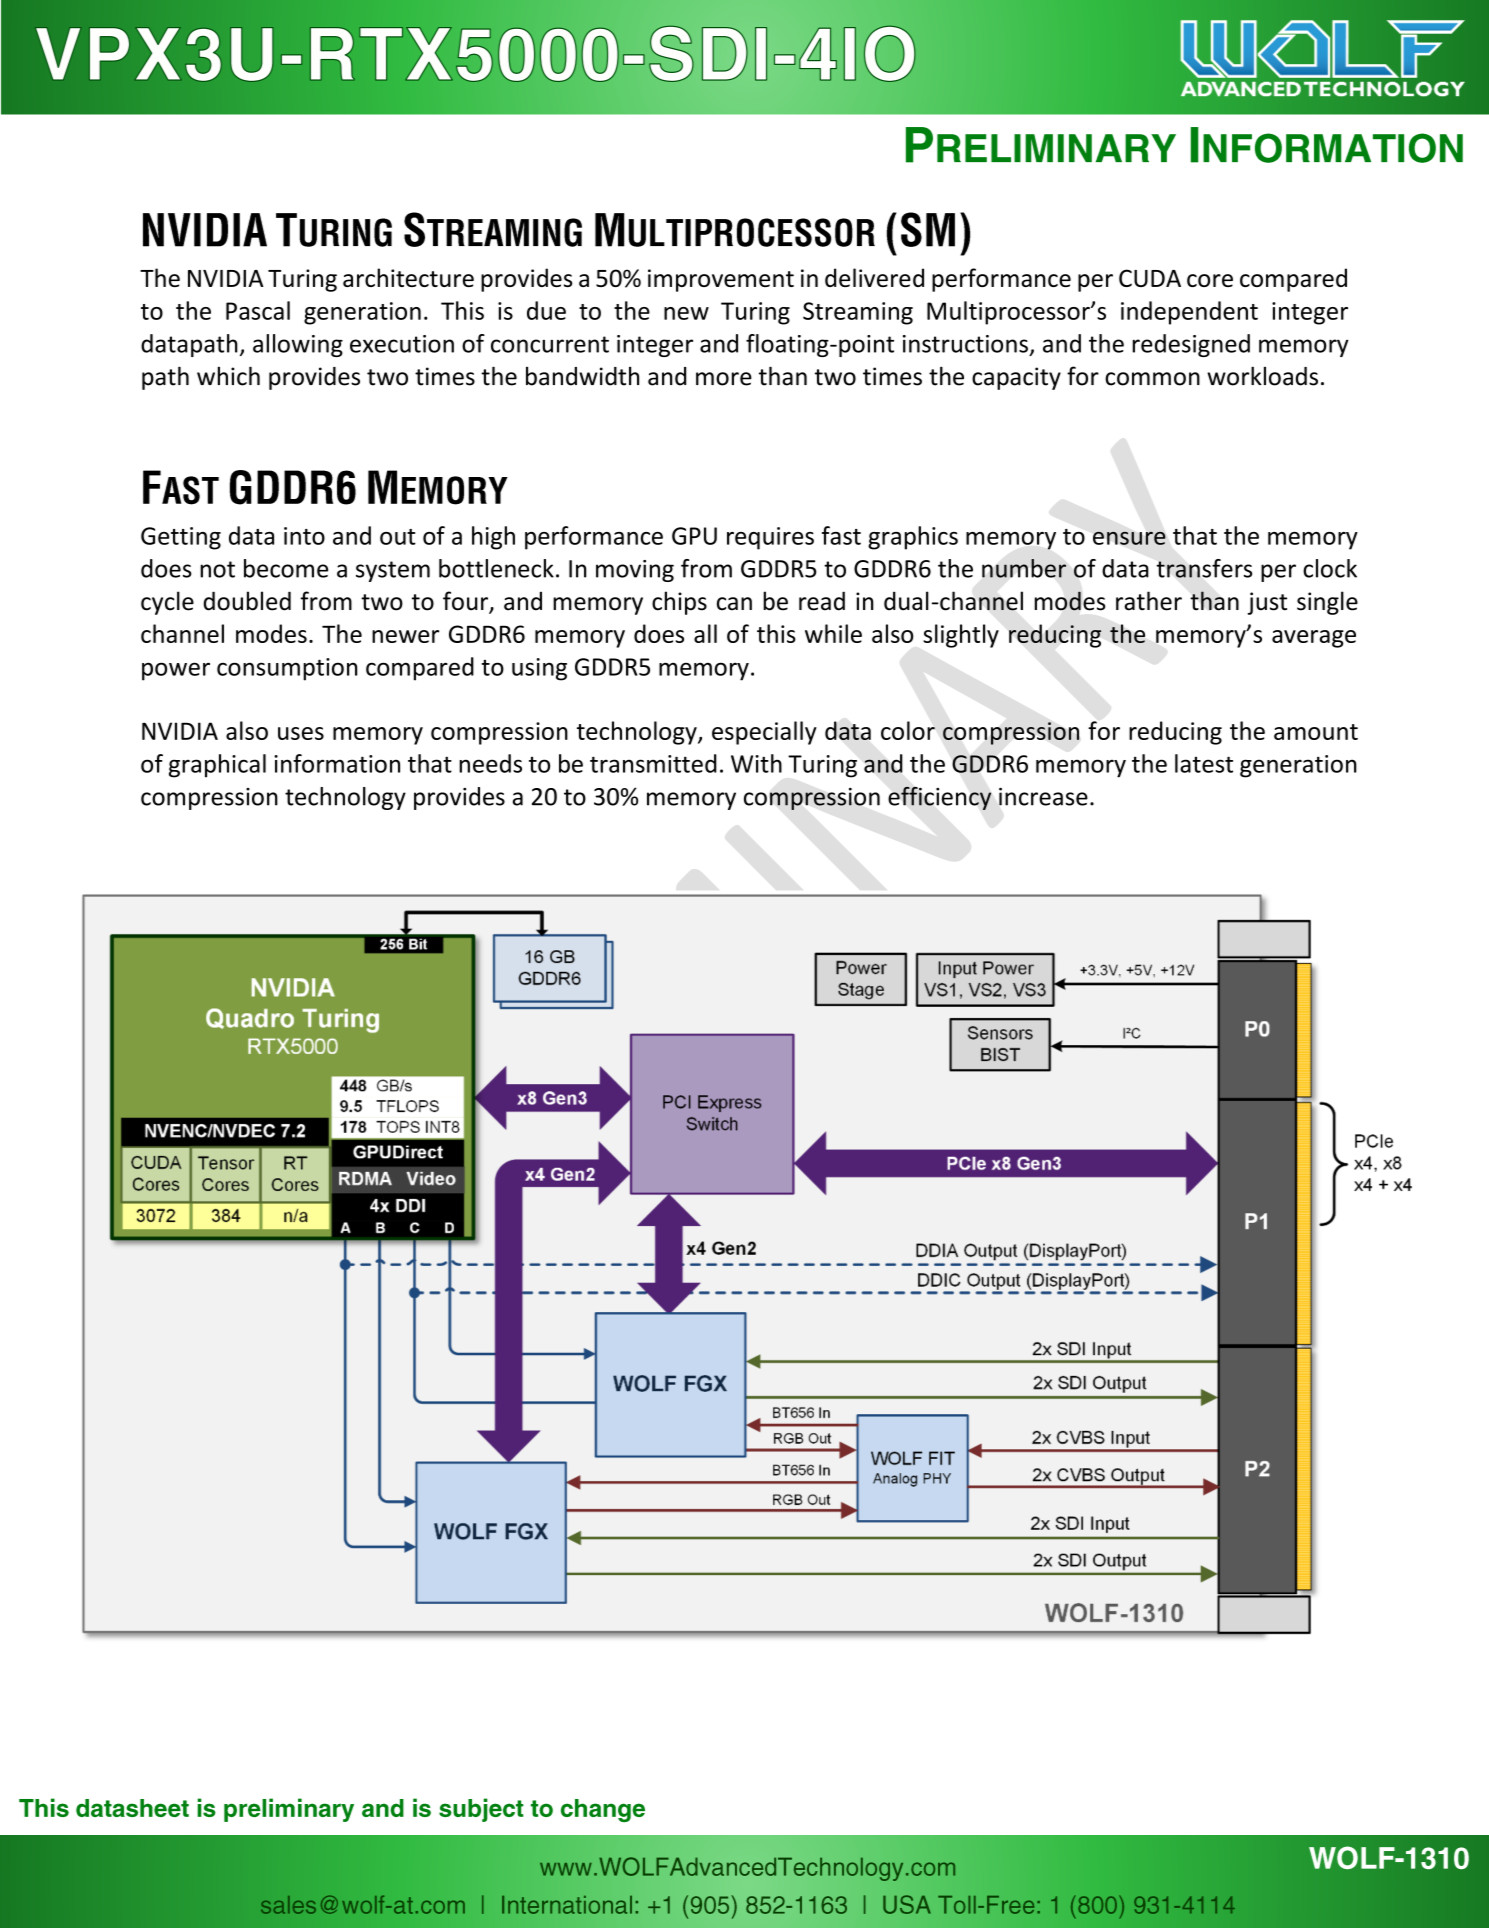 The width and height of the screenshot is (1489, 1928). What do you see at coordinates (258, 310) in the screenshot?
I see `Pascal` at bounding box center [258, 310].
